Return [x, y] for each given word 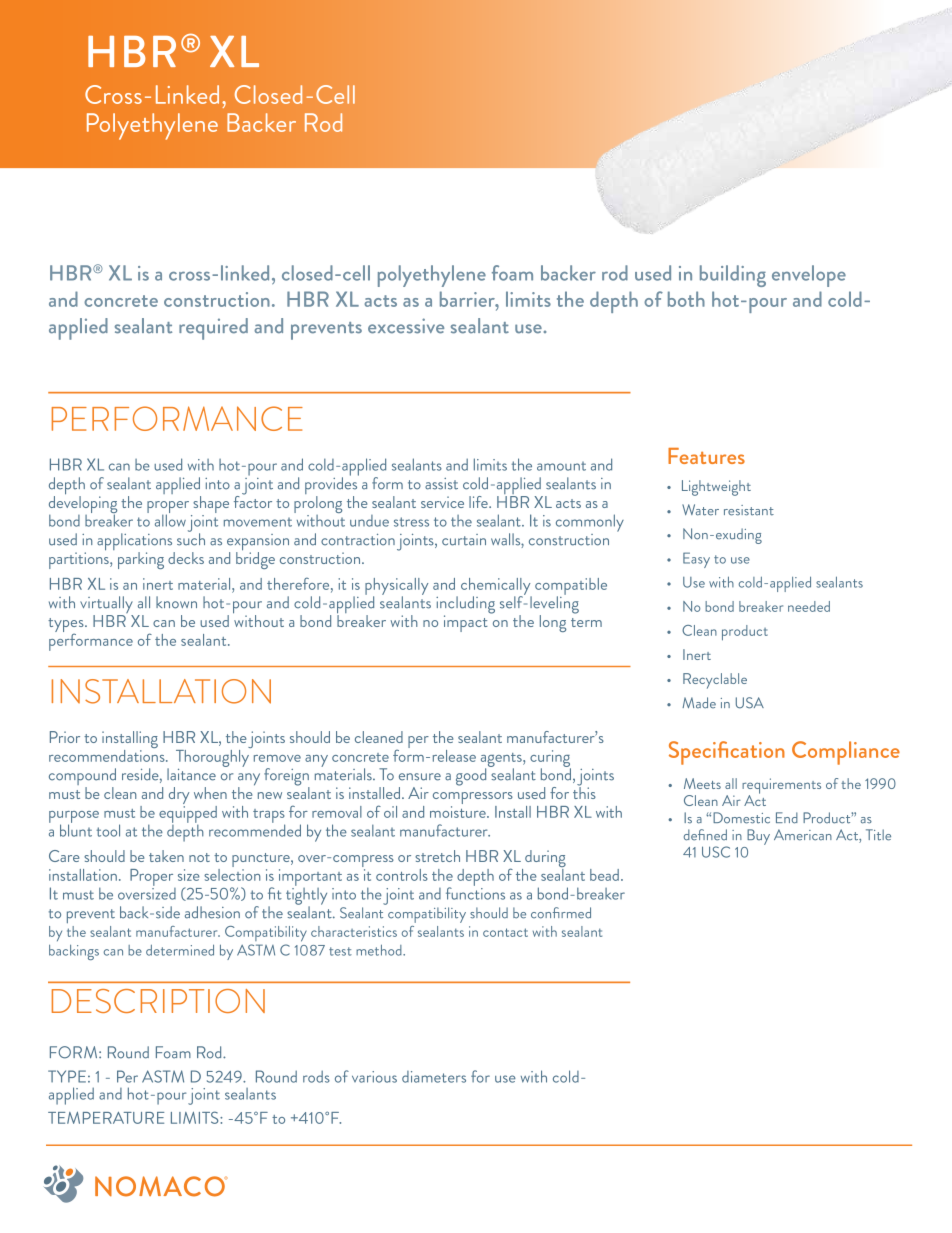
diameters [434, 1077]
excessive [406, 326]
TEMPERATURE [106, 1118]
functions [475, 892]
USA [750, 703]
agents [502, 761]
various [374, 1077]
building [733, 276]
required [213, 329]
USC [716, 852]
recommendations [108, 754]
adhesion [212, 912]
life [479, 502]
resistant [749, 510]
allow [170, 519]
